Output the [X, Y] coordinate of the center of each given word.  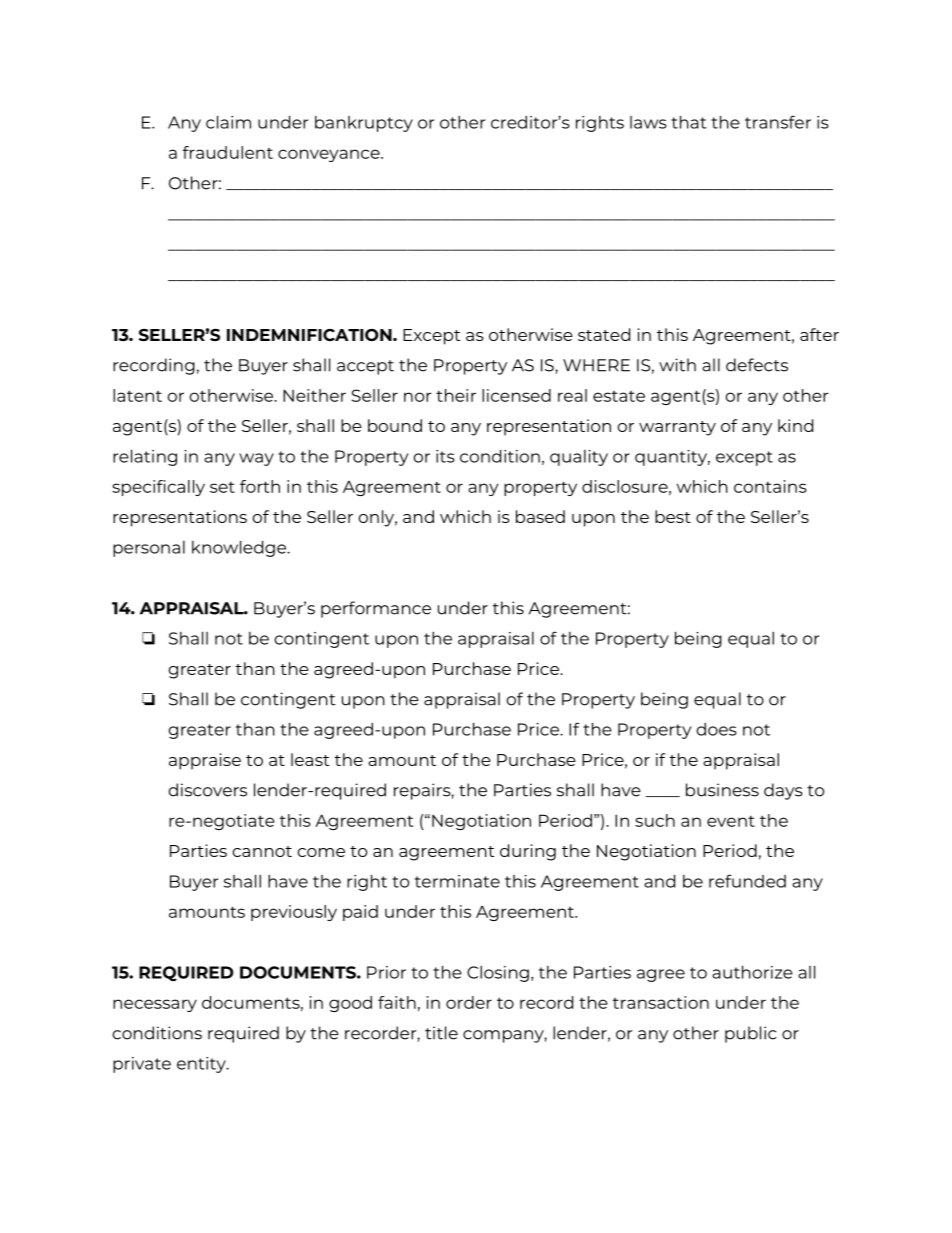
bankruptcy [364, 124]
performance [376, 609]
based [540, 516]
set [222, 487]
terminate [457, 881]
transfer [778, 122]
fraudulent [228, 152]
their [456, 395]
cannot [262, 851]
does [717, 729]
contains [770, 486]
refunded [747, 881]
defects [757, 365]
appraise [205, 761]
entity [202, 1065]
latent [137, 395]
